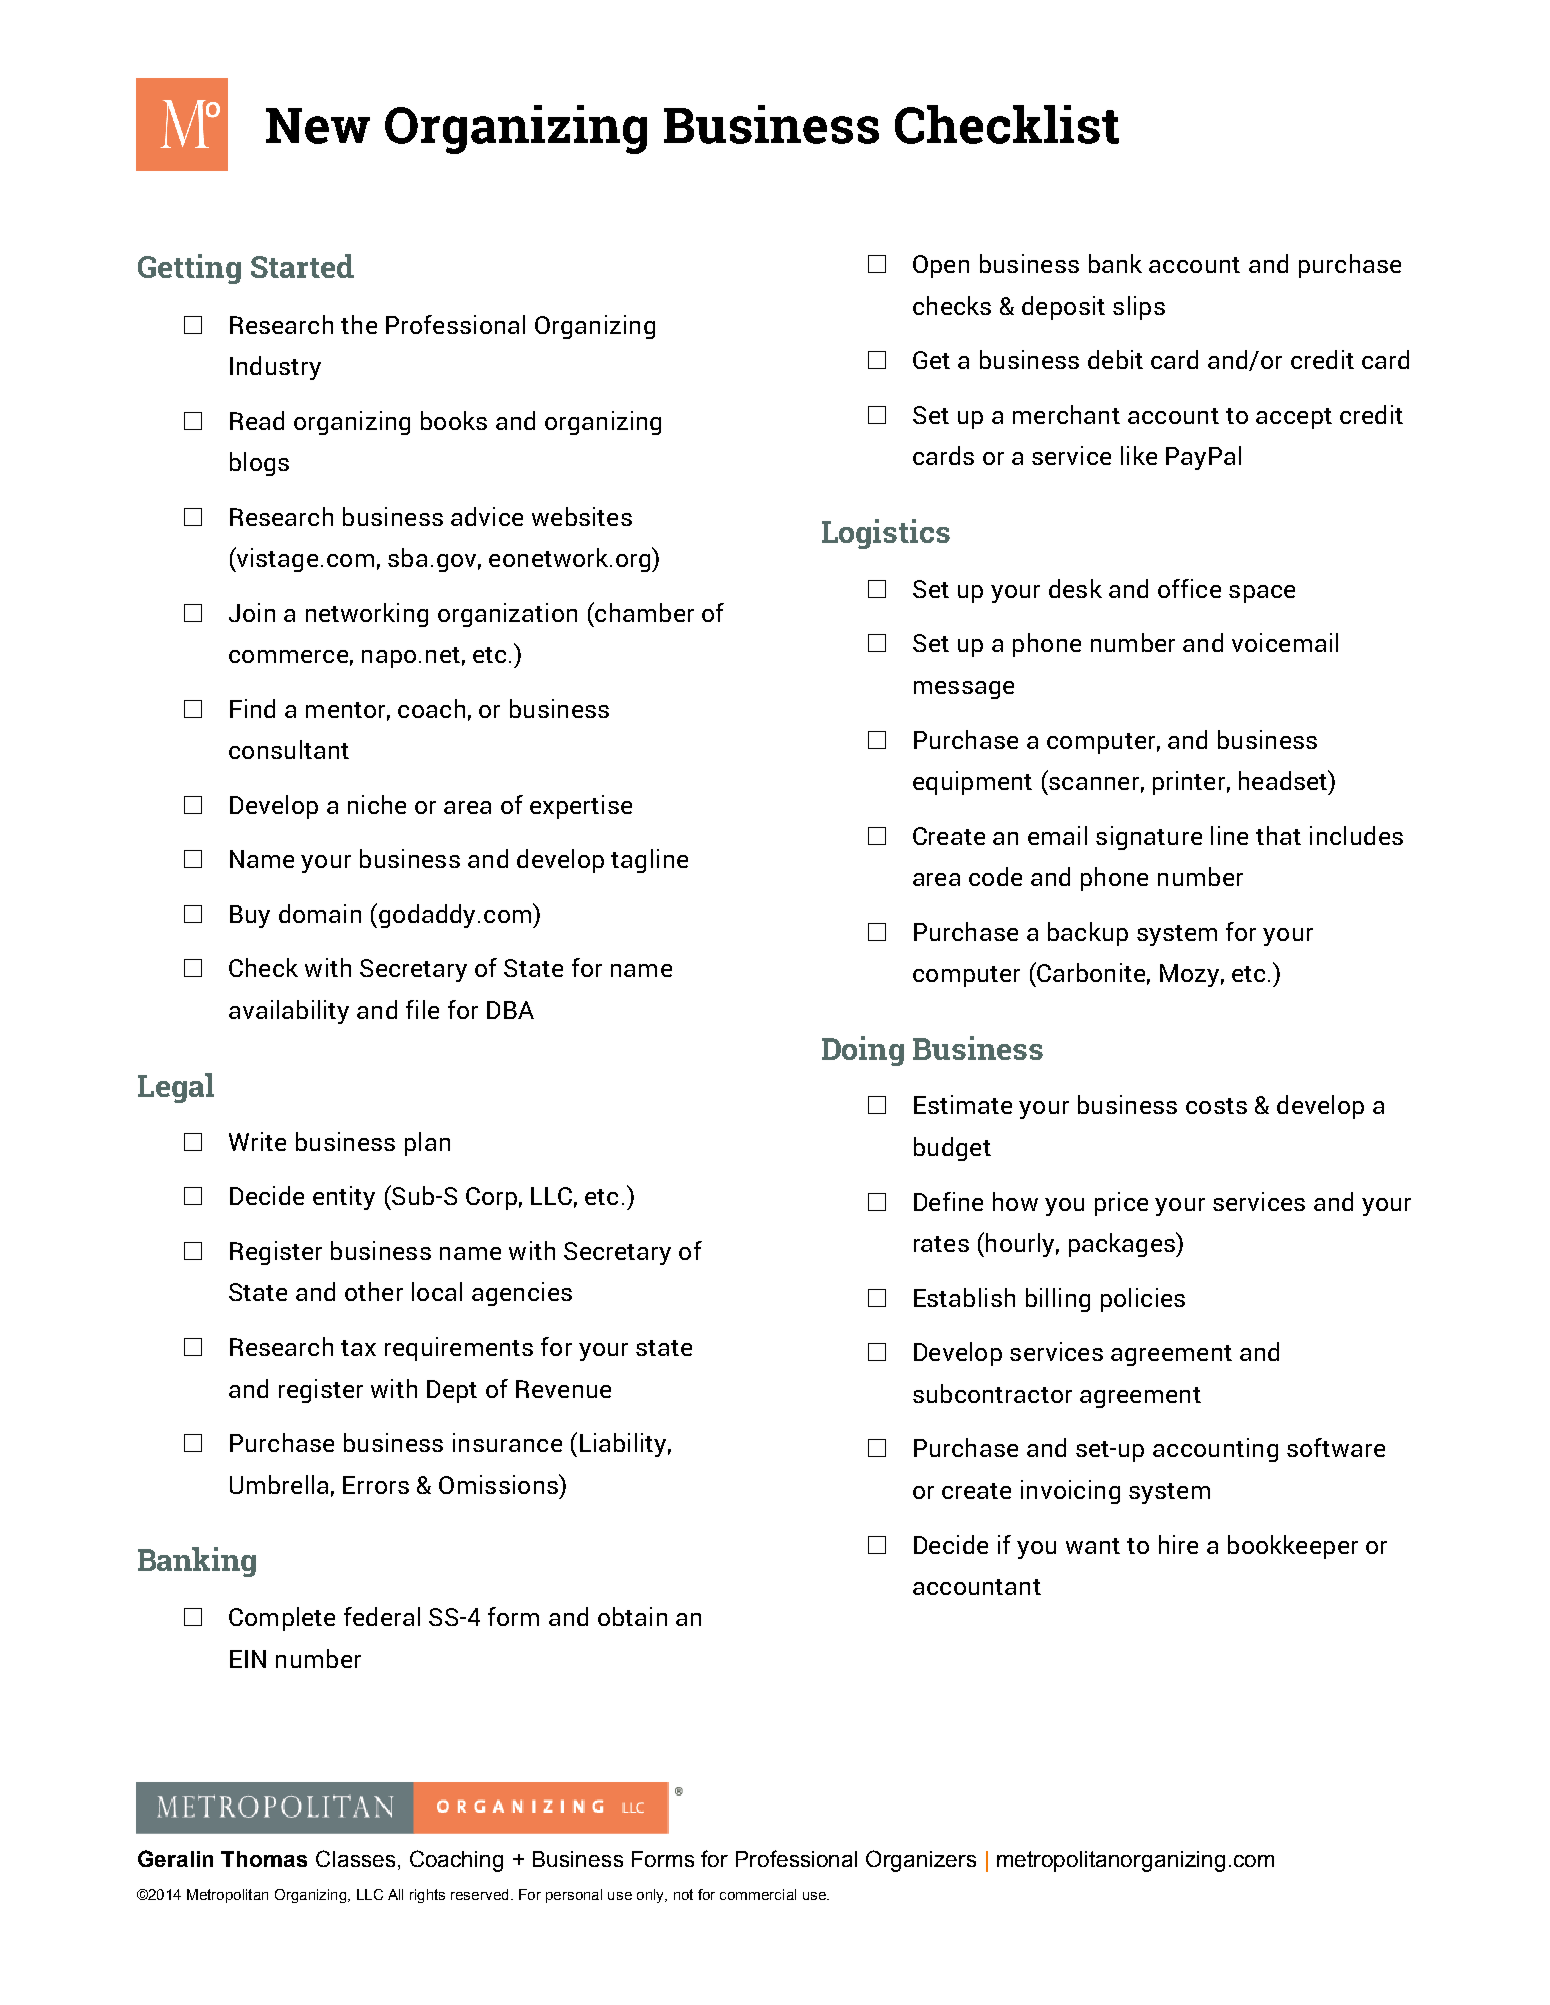 This screenshot has width=1550, height=2005. Describe the element at coordinates (318, 126) in the screenshot. I see `New` at that location.
